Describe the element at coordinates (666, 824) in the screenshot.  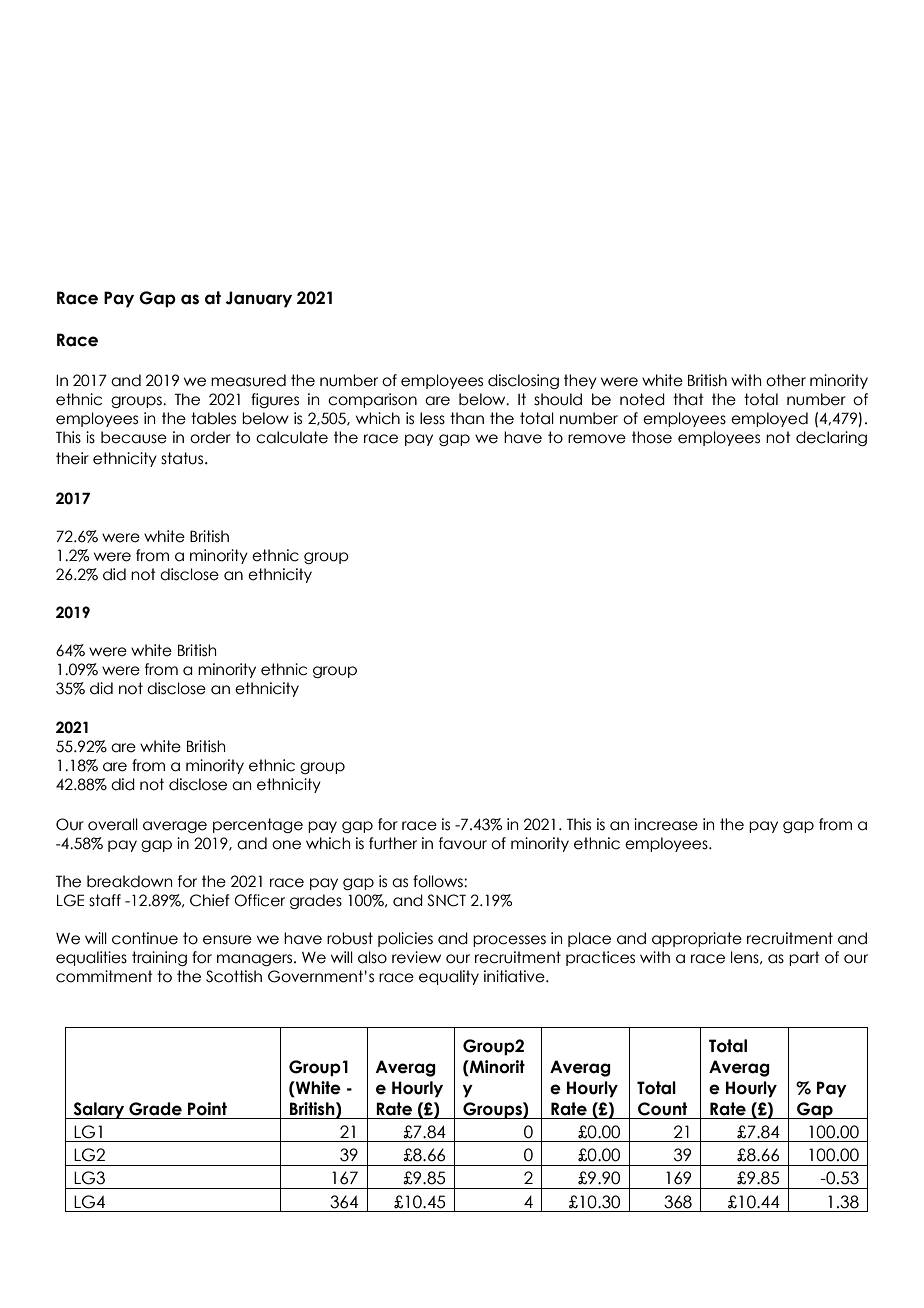
I see `increase` at that location.
